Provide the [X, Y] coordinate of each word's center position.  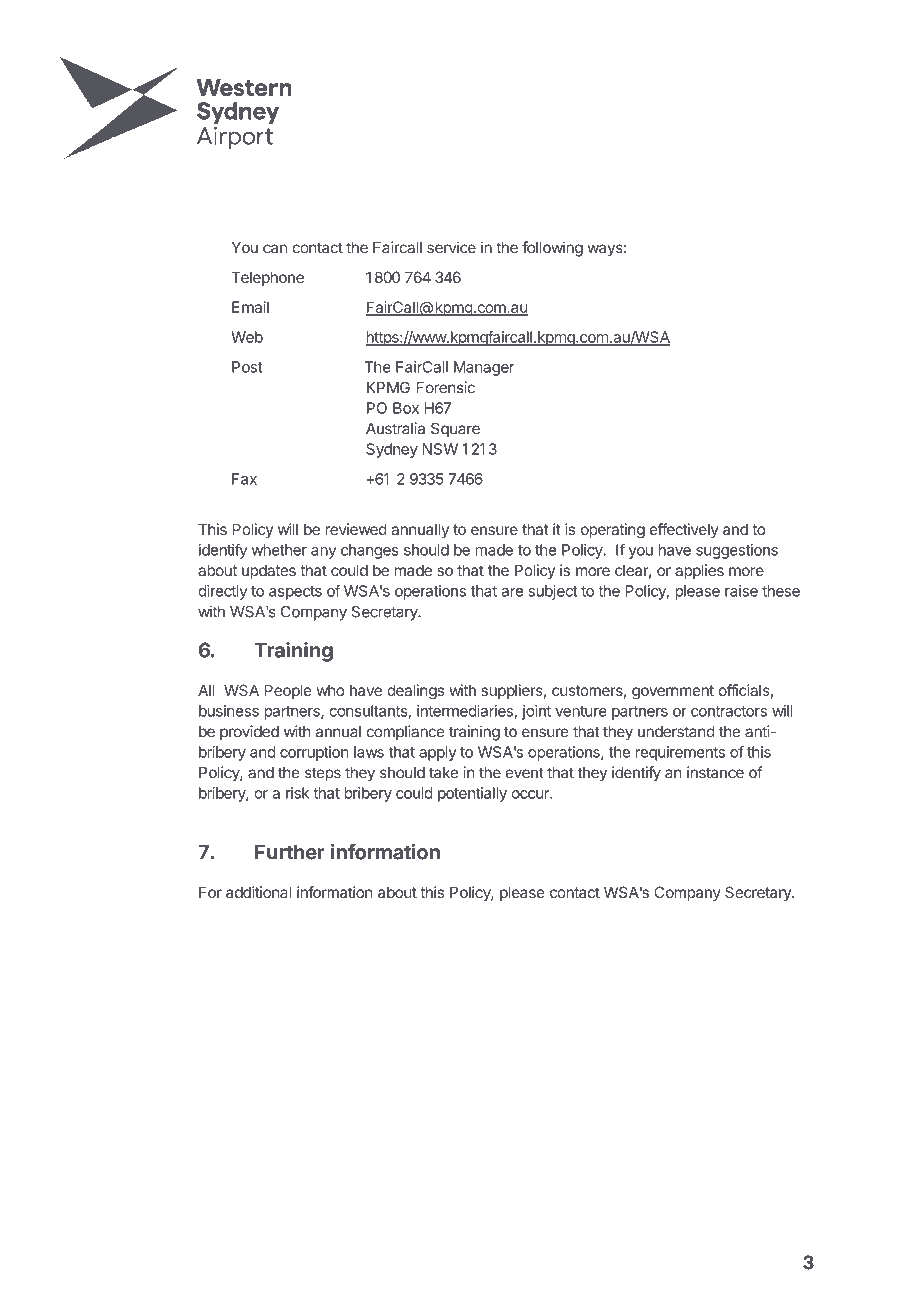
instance [715, 772]
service [451, 247]
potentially [472, 794]
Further [289, 852]
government [673, 692]
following [552, 249]
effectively [684, 530]
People [288, 691]
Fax [244, 479]
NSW [440, 449]
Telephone [267, 278]
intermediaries [466, 712]
